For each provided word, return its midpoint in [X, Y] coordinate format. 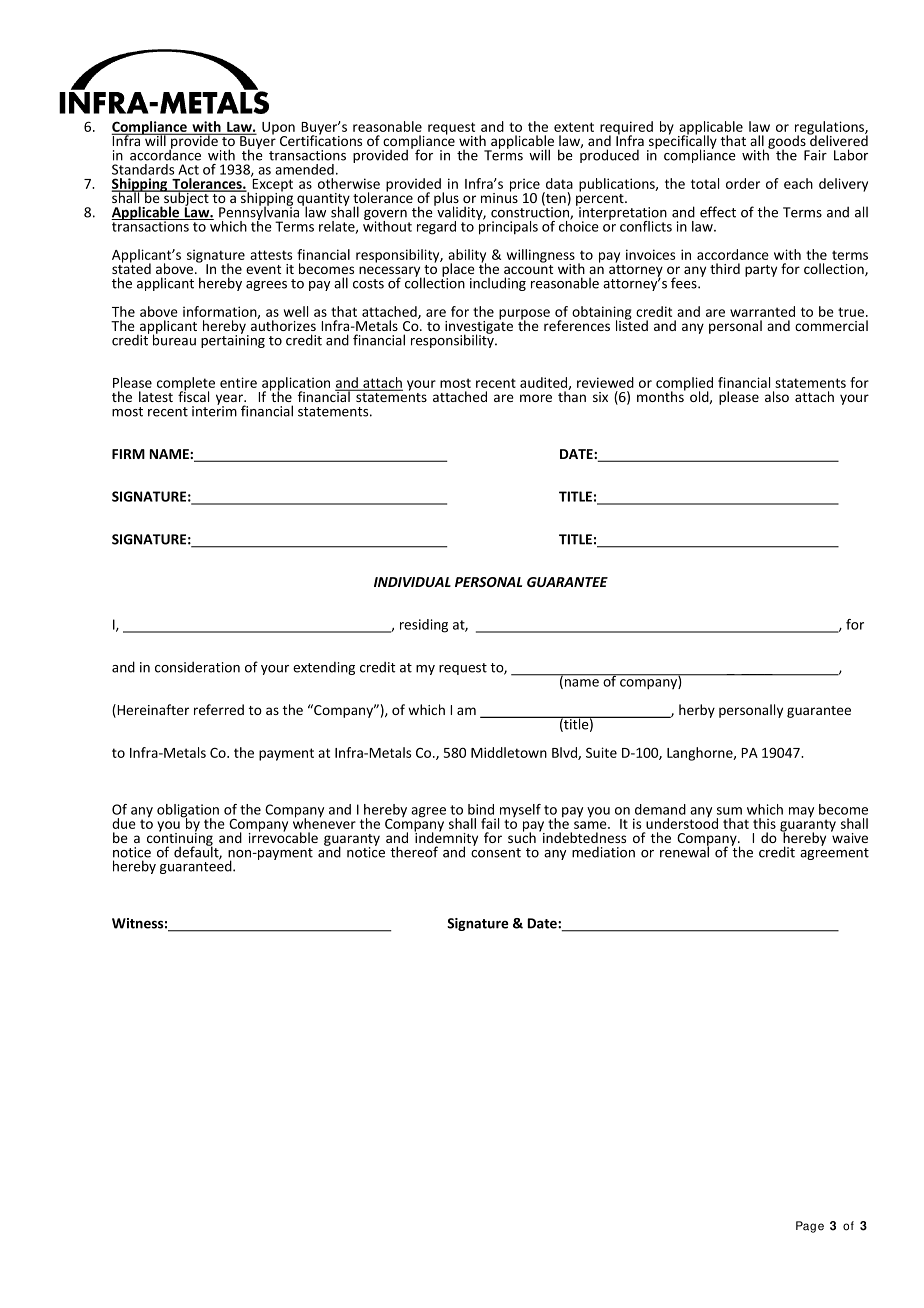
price [525, 186]
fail [490, 823]
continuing [180, 839]
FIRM [128, 454]
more [536, 398]
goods [788, 142]
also [777, 396]
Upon [278, 129]
